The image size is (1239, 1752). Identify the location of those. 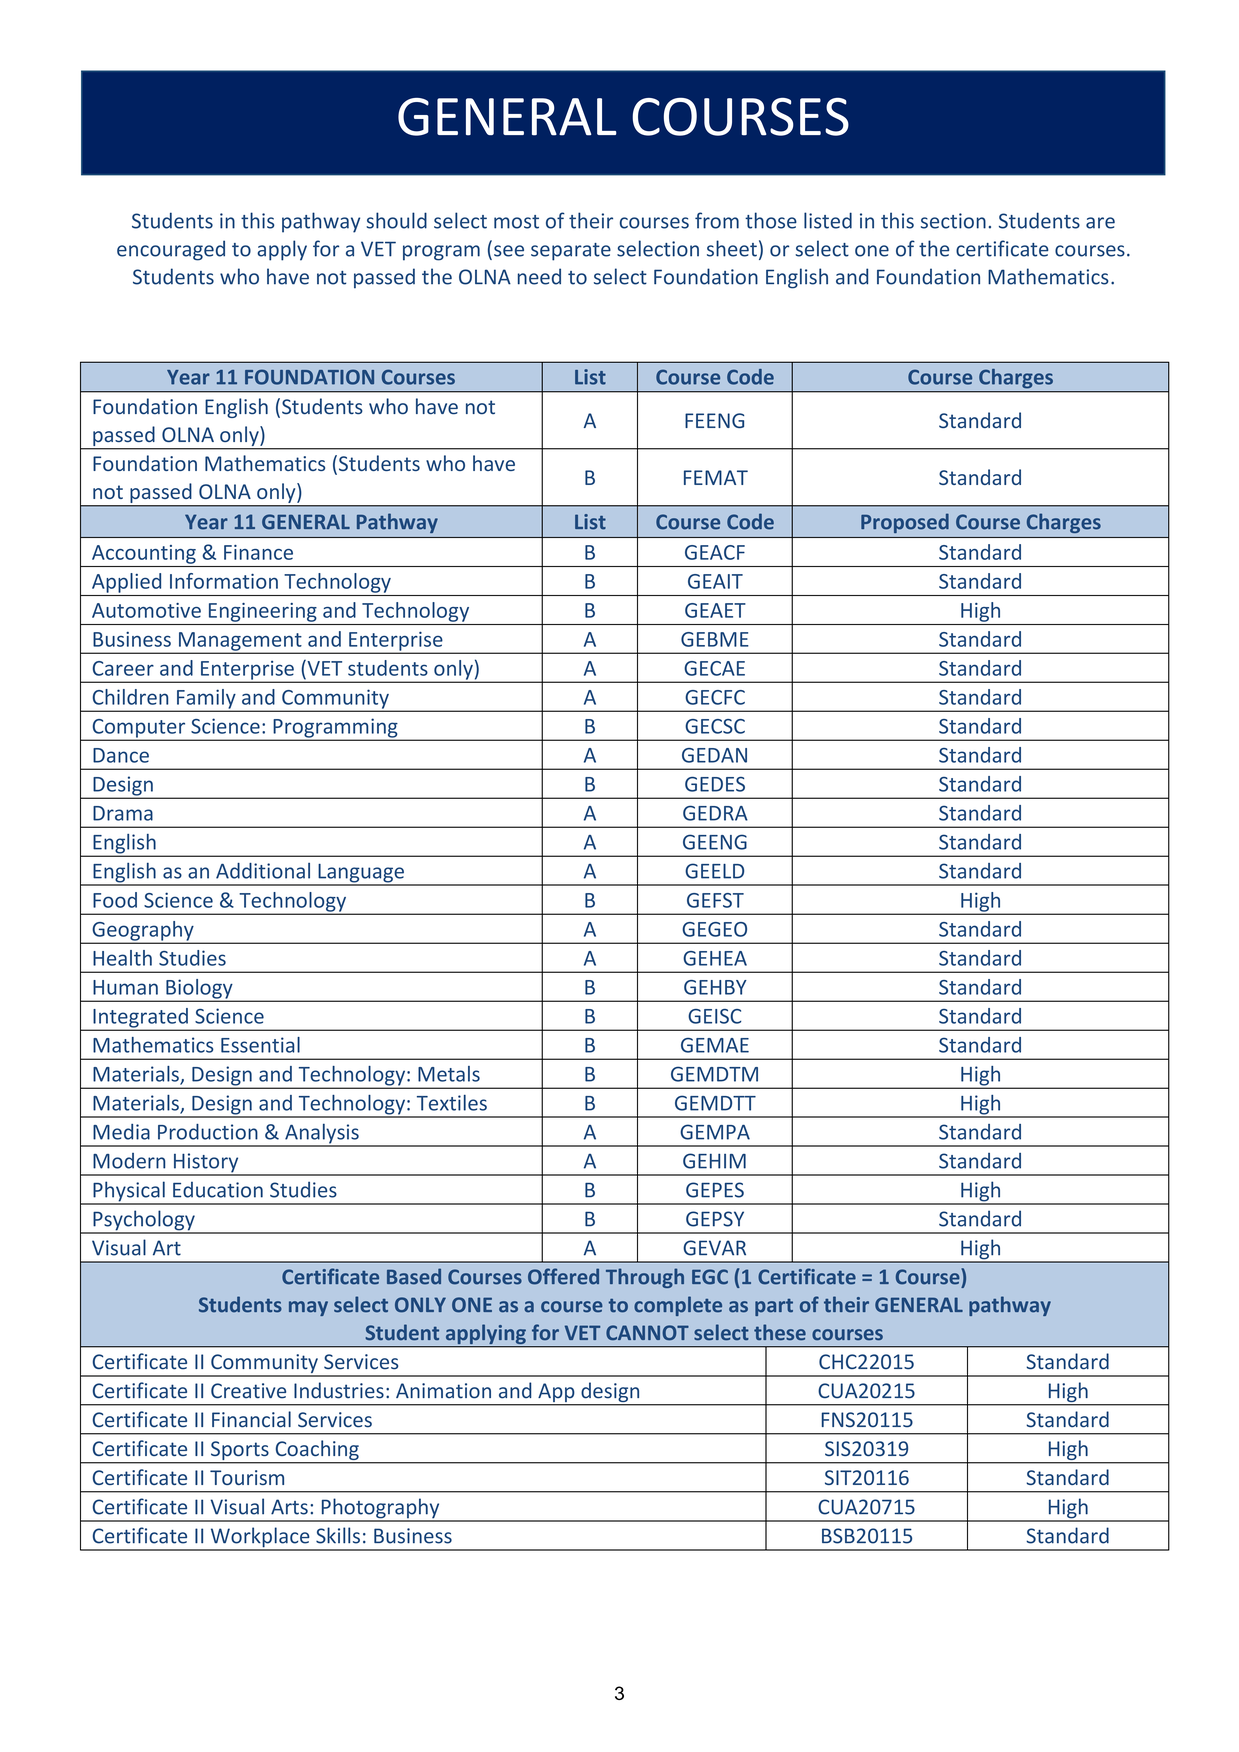
(771, 220).
